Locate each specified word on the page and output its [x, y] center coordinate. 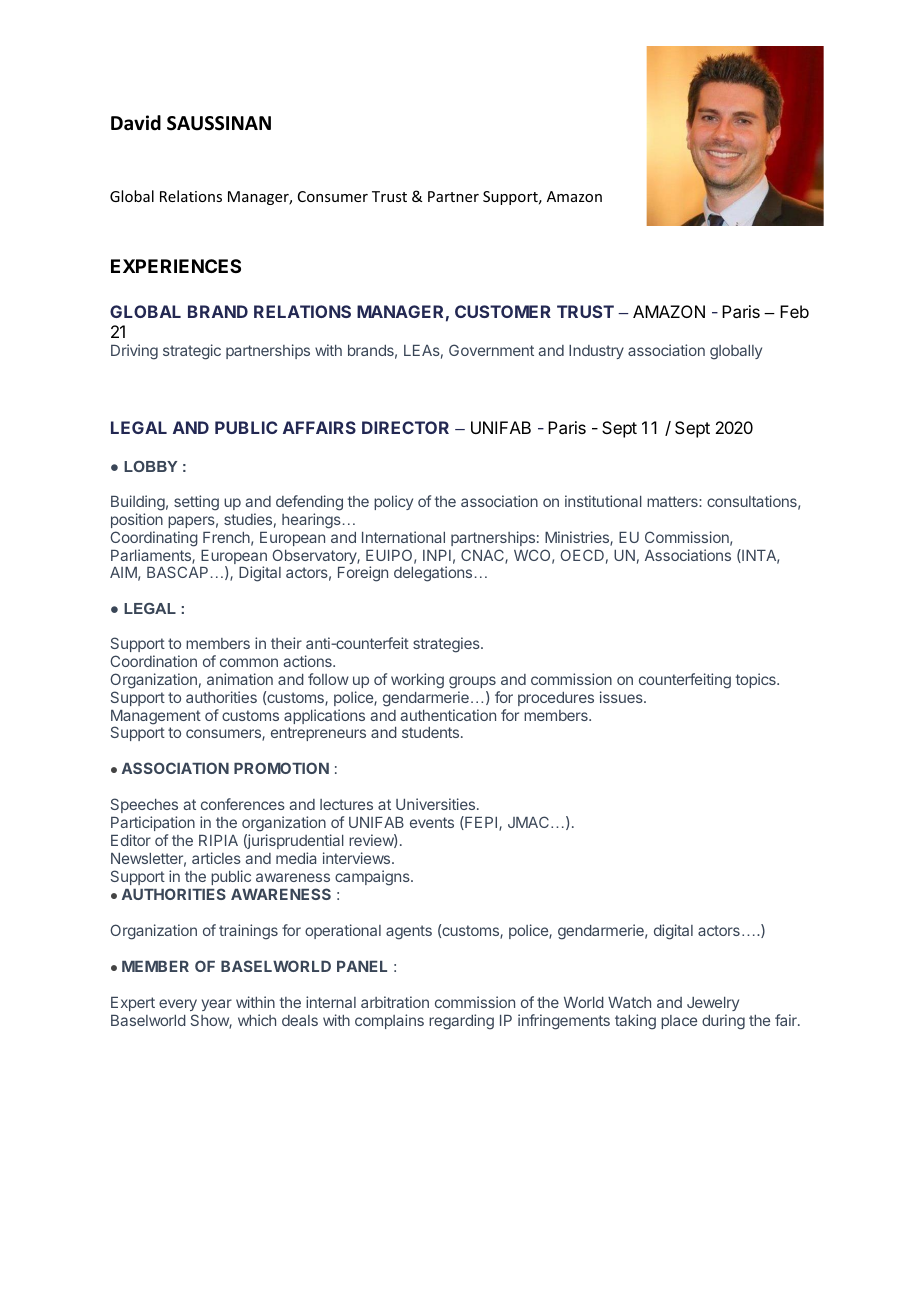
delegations [433, 574]
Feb [794, 311]
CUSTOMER [503, 311]
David [136, 123]
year [217, 1005]
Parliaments [152, 556]
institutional [603, 501]
